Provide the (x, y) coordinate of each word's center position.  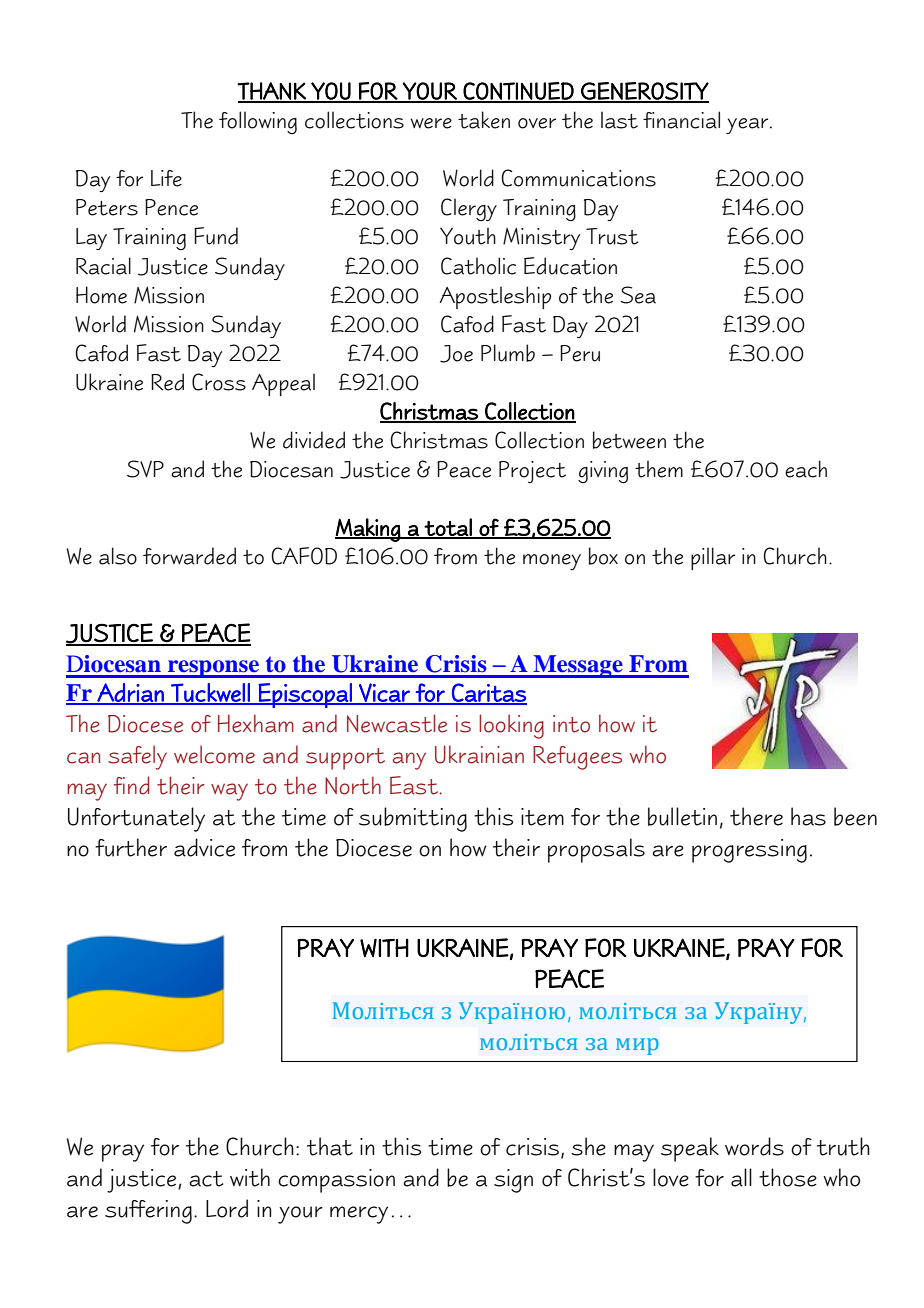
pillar (713, 558)
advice (204, 847)
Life (166, 178)
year (748, 126)
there (756, 816)
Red (167, 382)
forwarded (189, 556)
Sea (638, 295)
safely (137, 757)
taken (484, 120)
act (206, 1179)
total (448, 528)
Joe (456, 354)
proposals (596, 850)
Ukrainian (479, 754)
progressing (749, 851)
